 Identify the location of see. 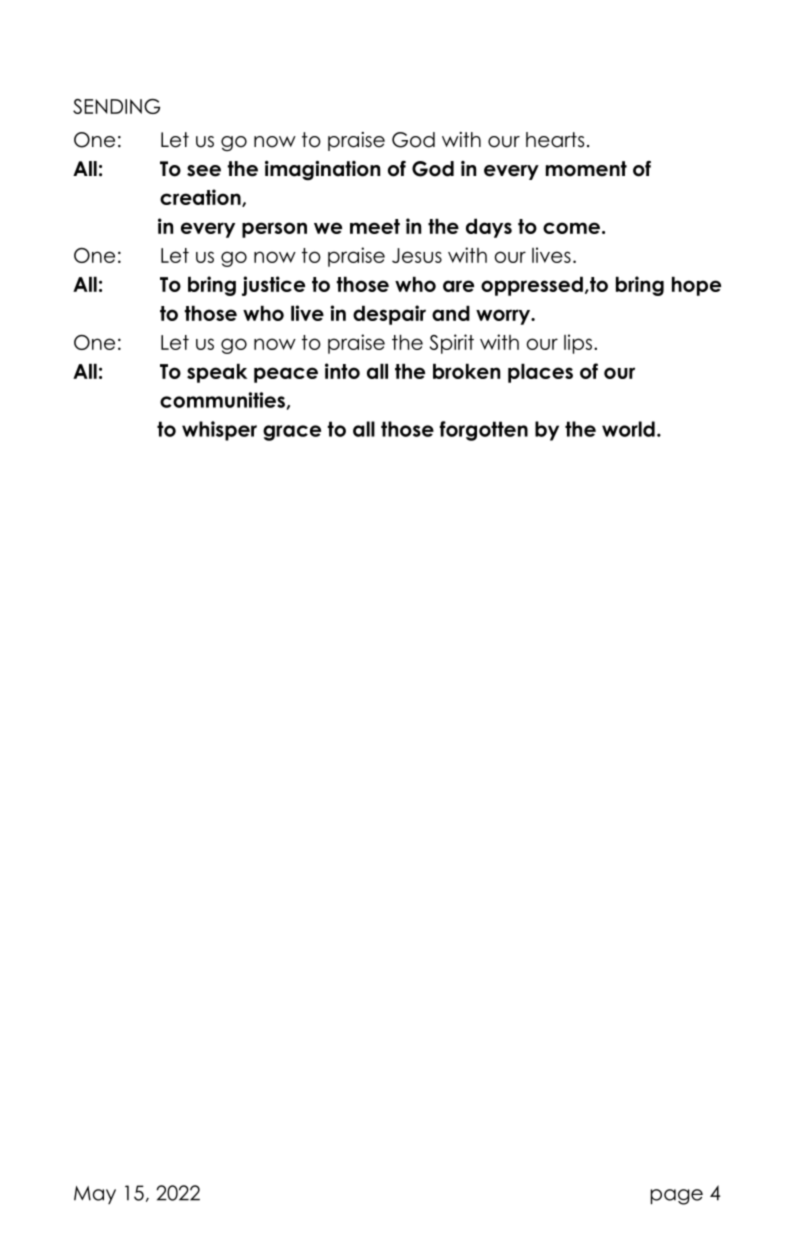
(204, 171).
